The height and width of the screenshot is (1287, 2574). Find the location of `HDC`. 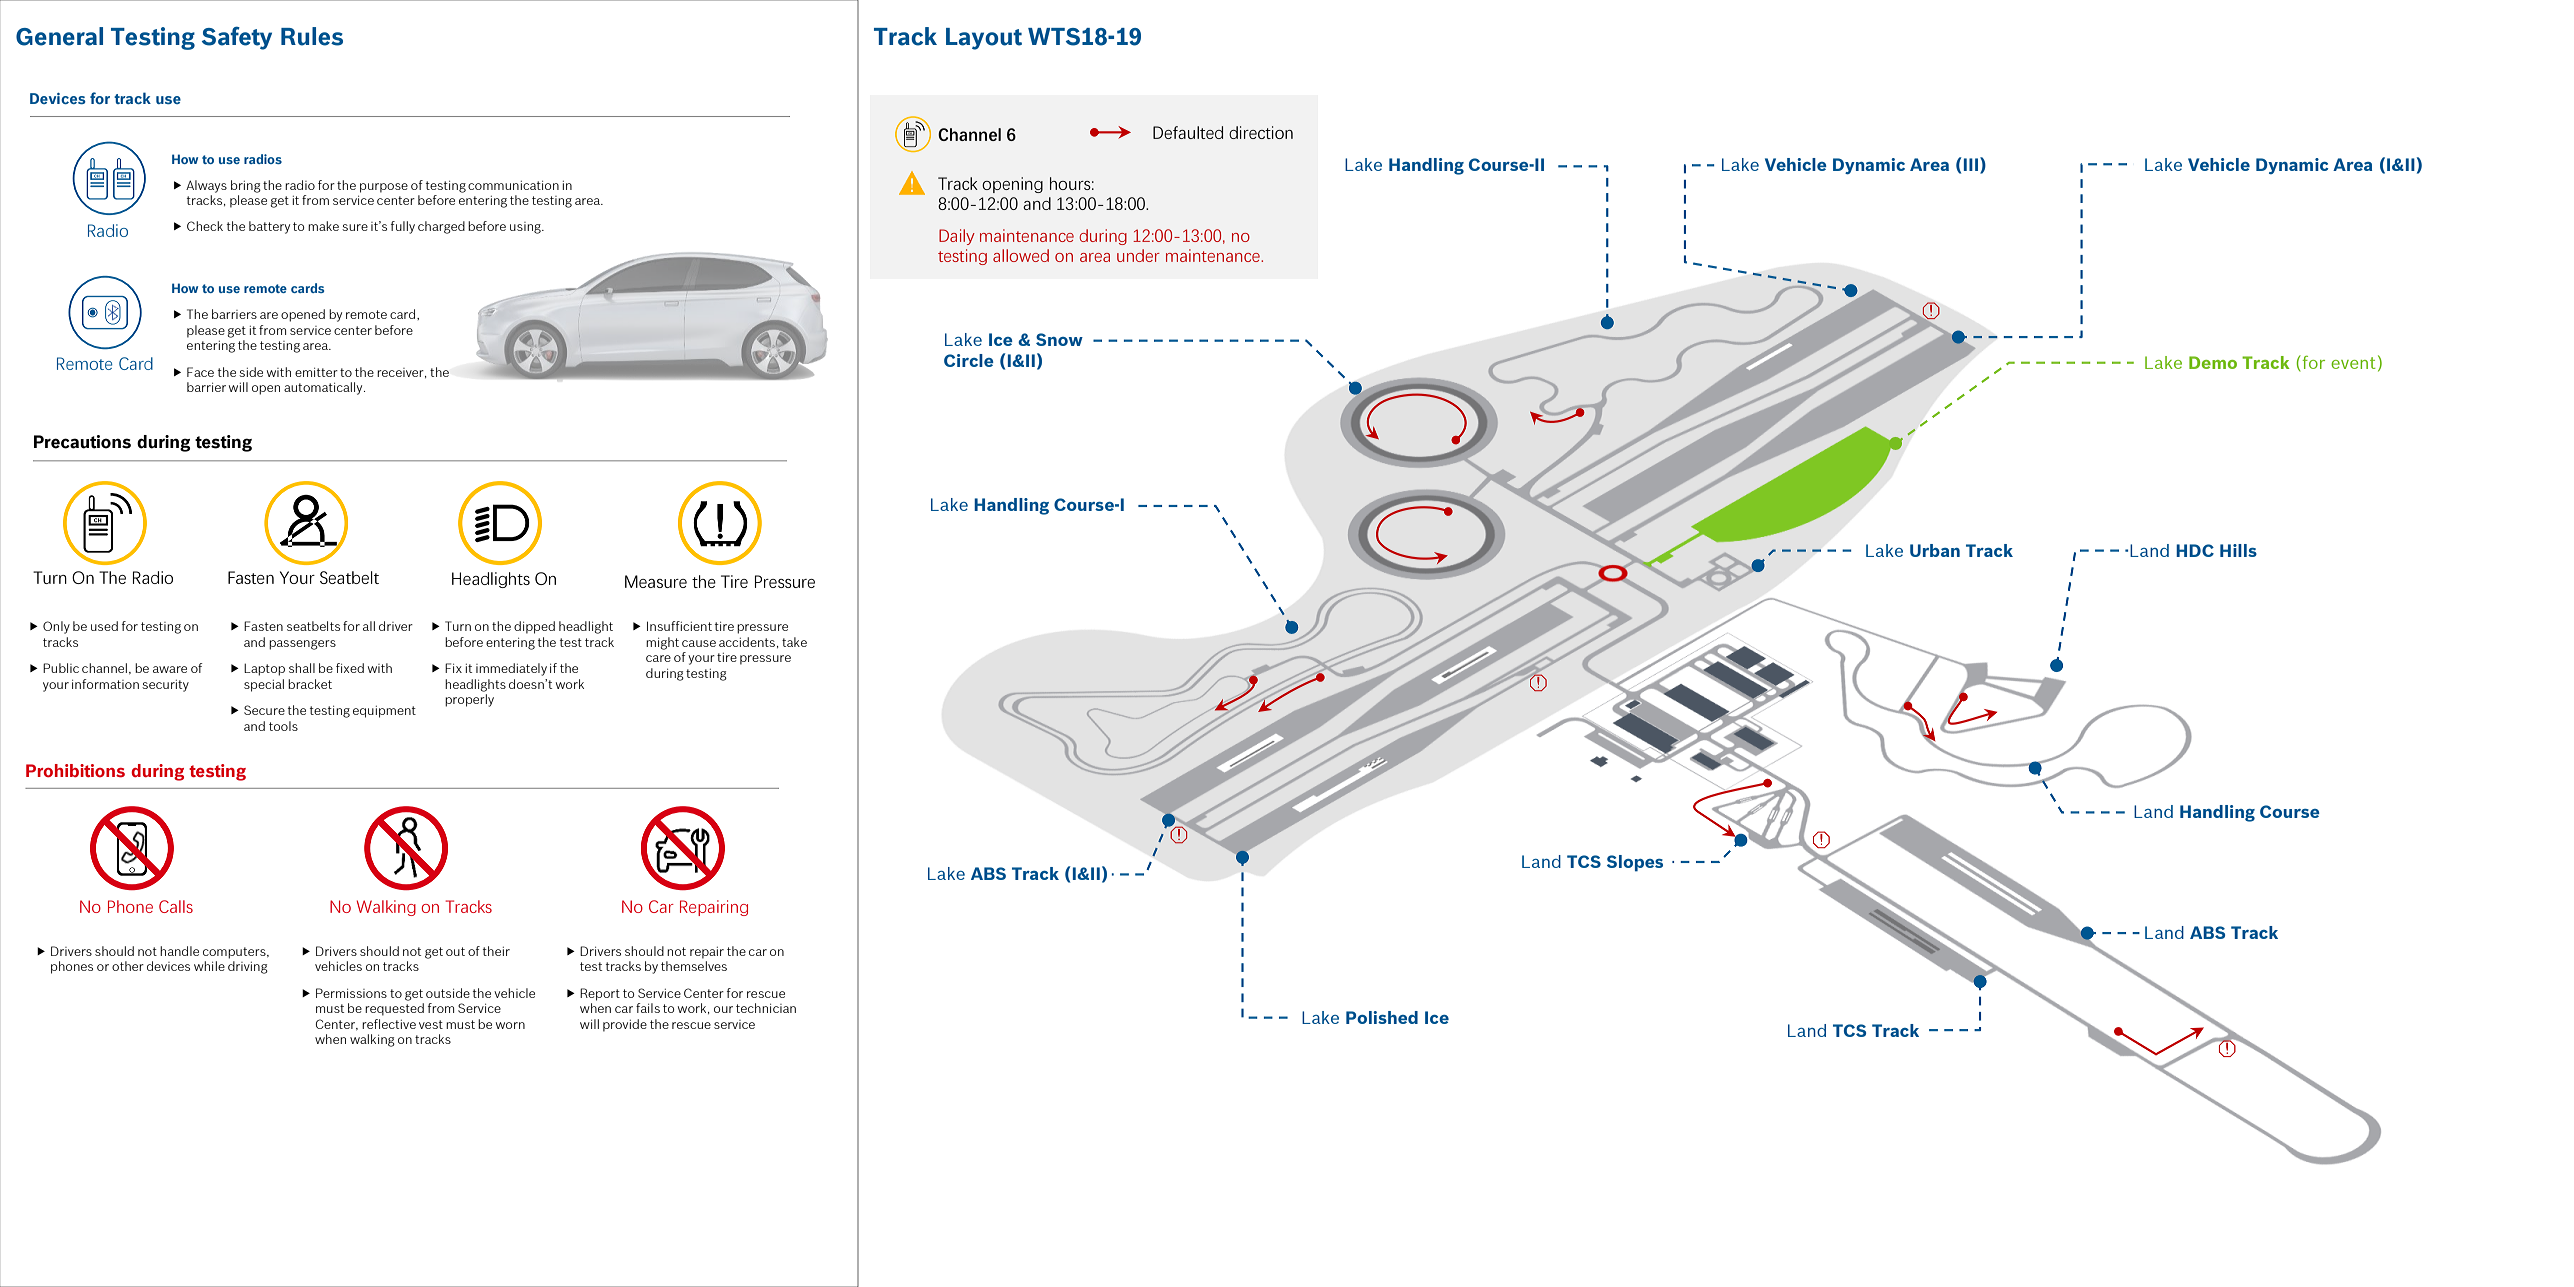

HDC is located at coordinates (2195, 550).
